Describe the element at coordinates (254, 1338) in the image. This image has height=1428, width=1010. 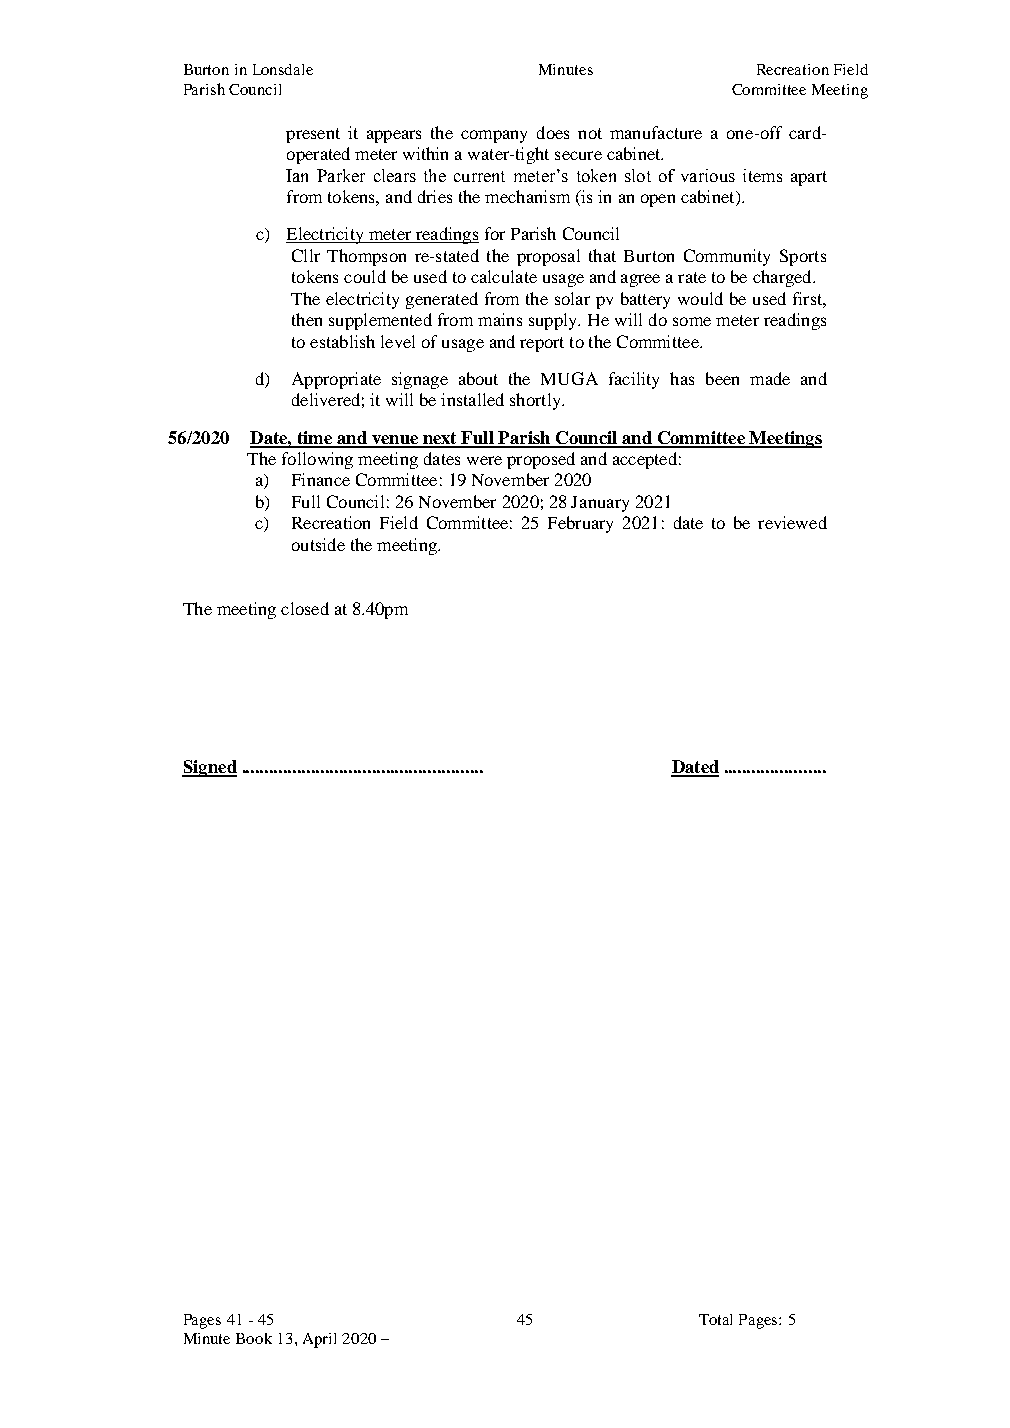
I see `Book` at that location.
